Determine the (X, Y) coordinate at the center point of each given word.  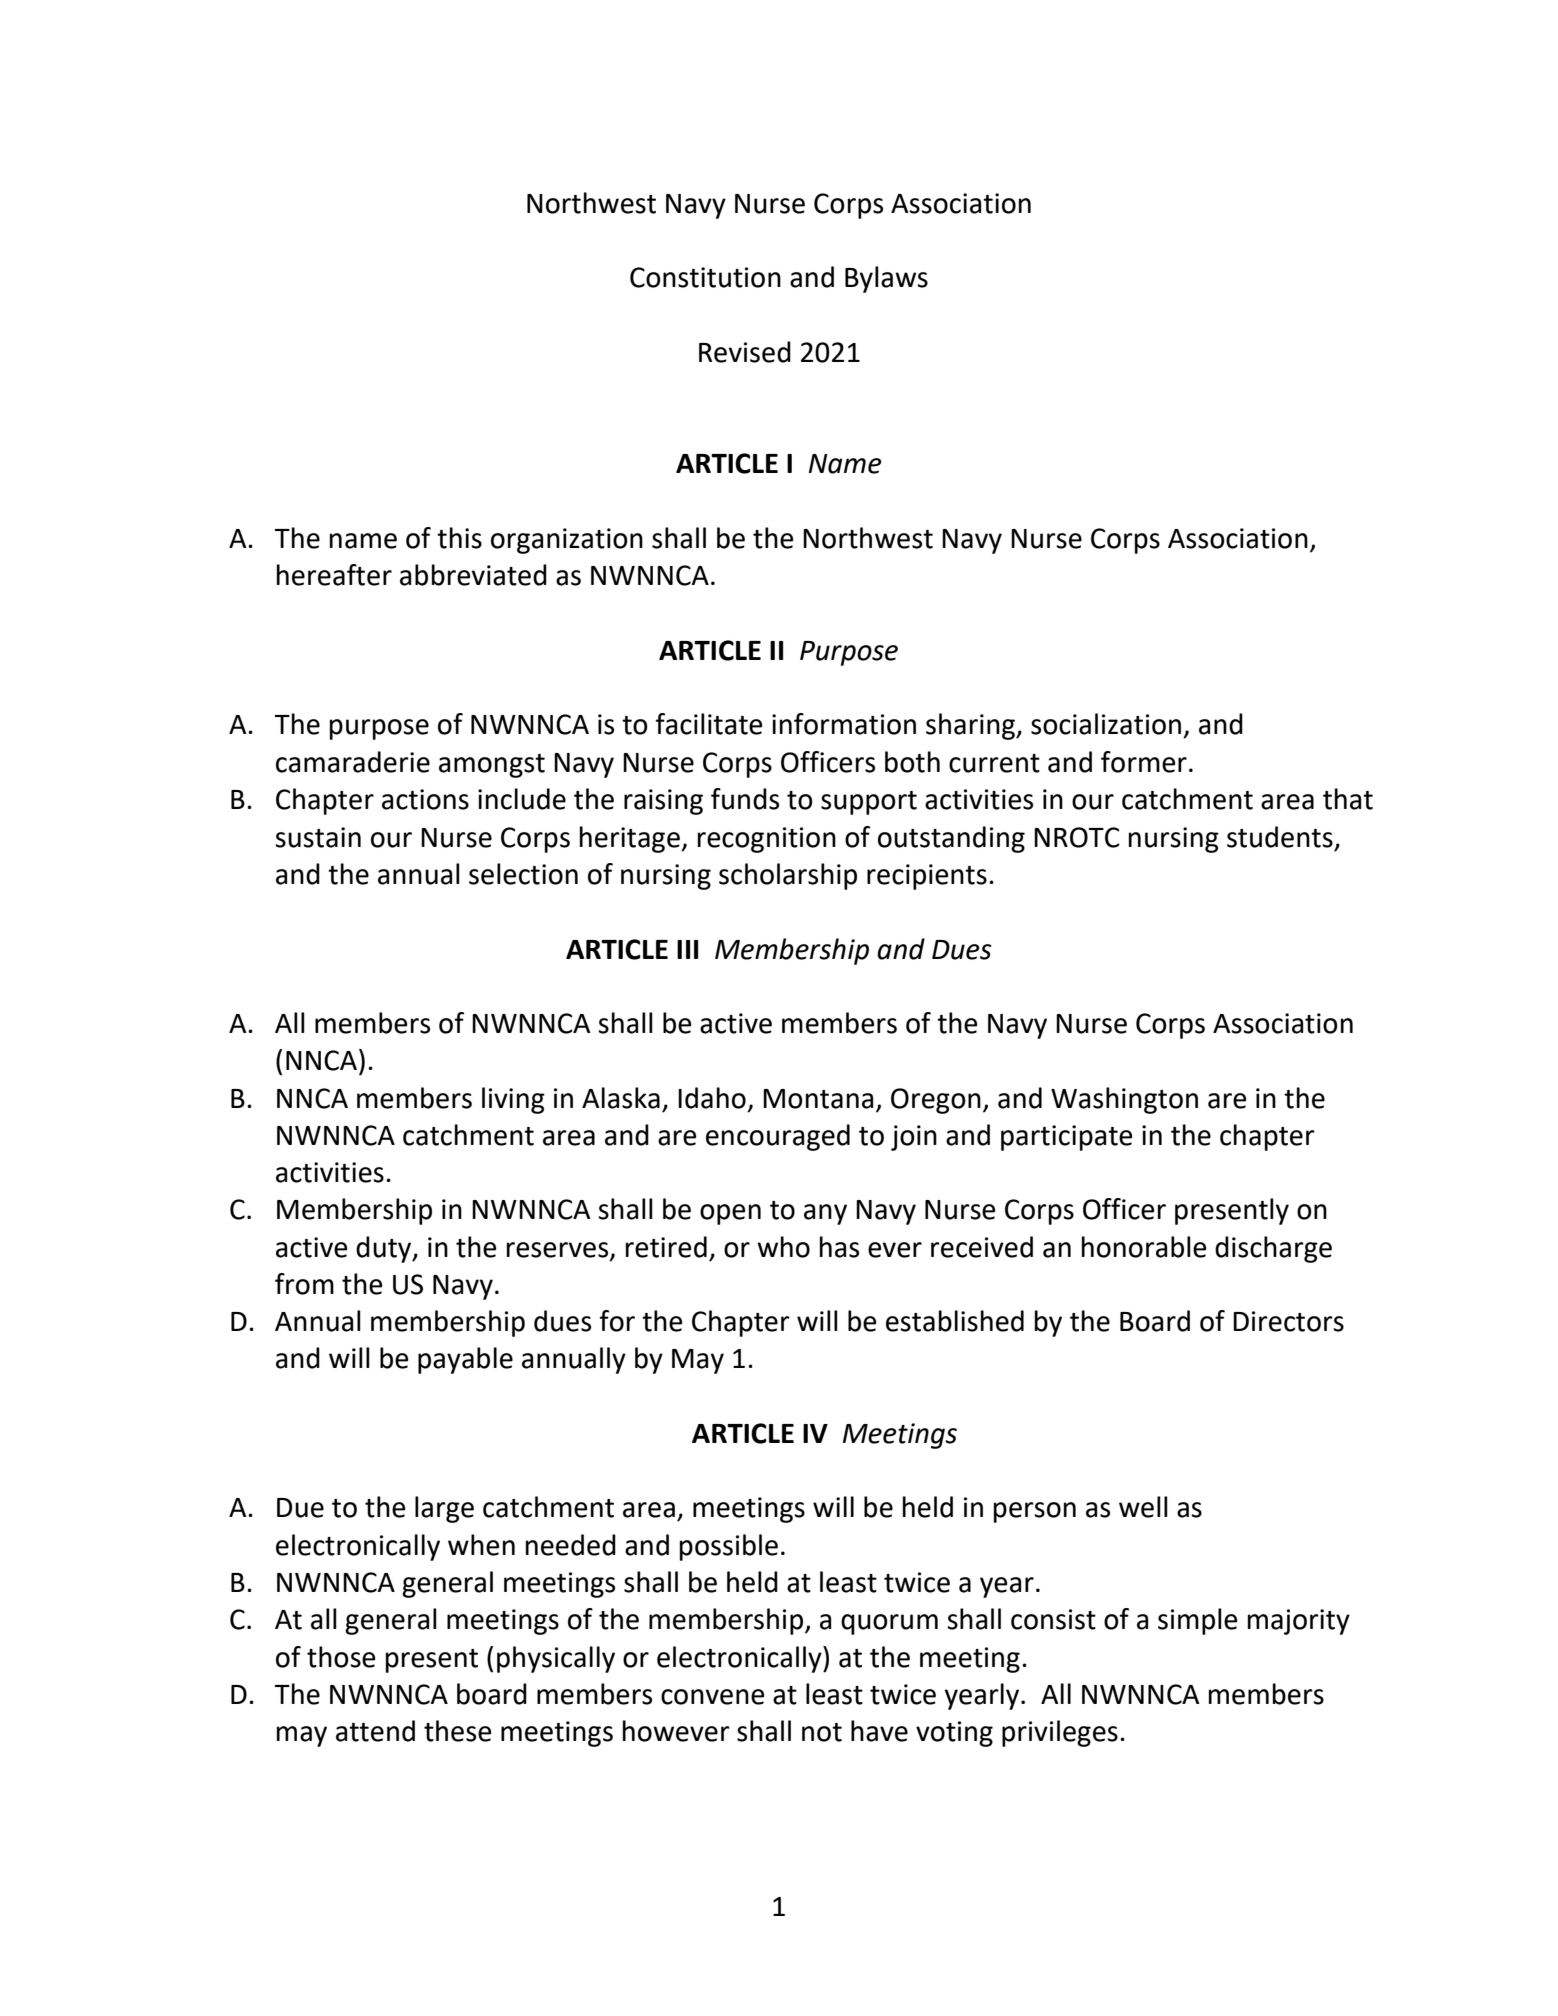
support (869, 803)
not (822, 1732)
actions (425, 799)
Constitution (705, 277)
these (457, 1731)
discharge (1273, 1249)
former (1144, 762)
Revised (745, 352)
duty (385, 1249)
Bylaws (886, 279)
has (839, 1247)
